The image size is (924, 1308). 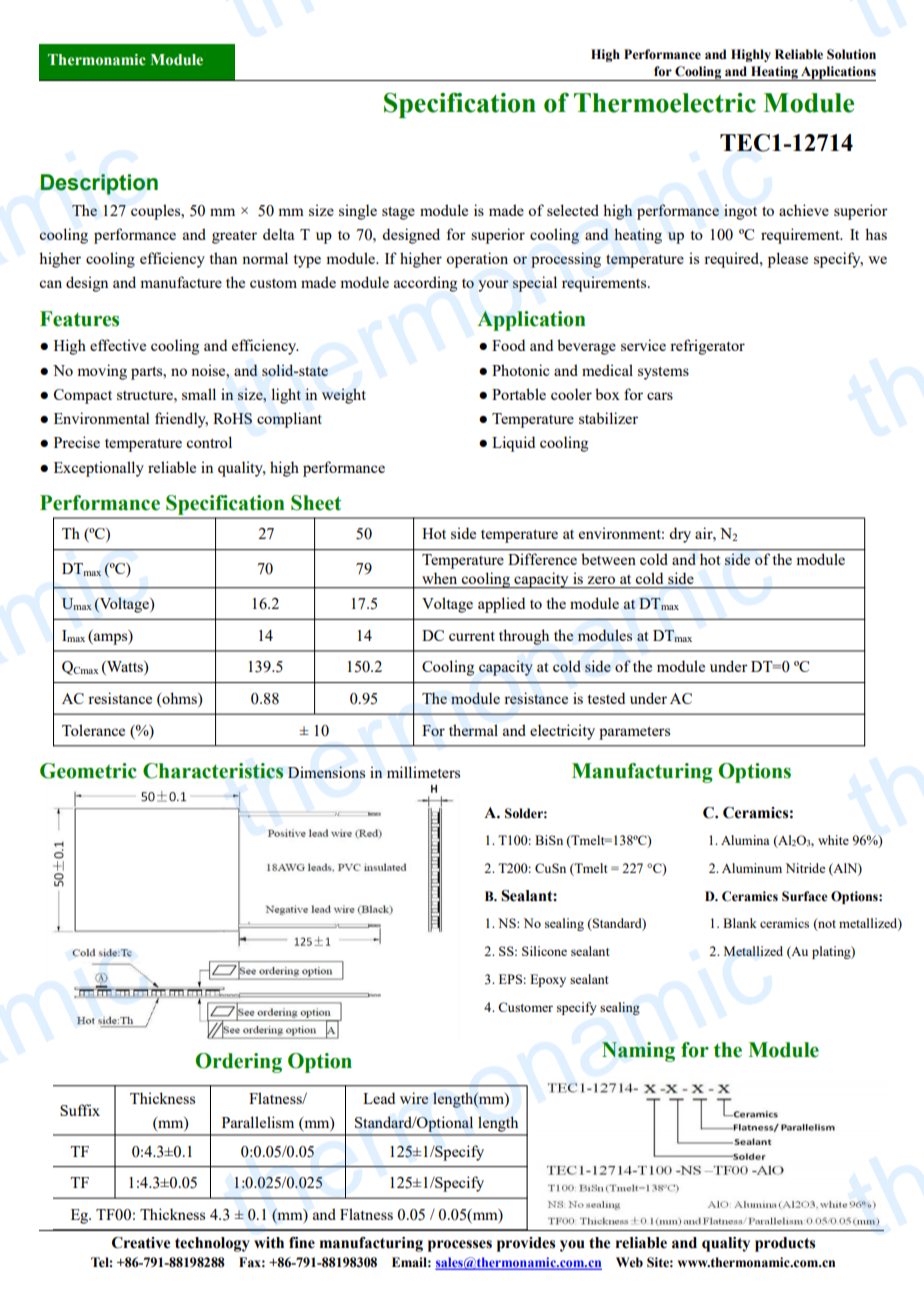 What do you see at coordinates (146, 395) in the image?
I see `structure` at bounding box center [146, 395].
